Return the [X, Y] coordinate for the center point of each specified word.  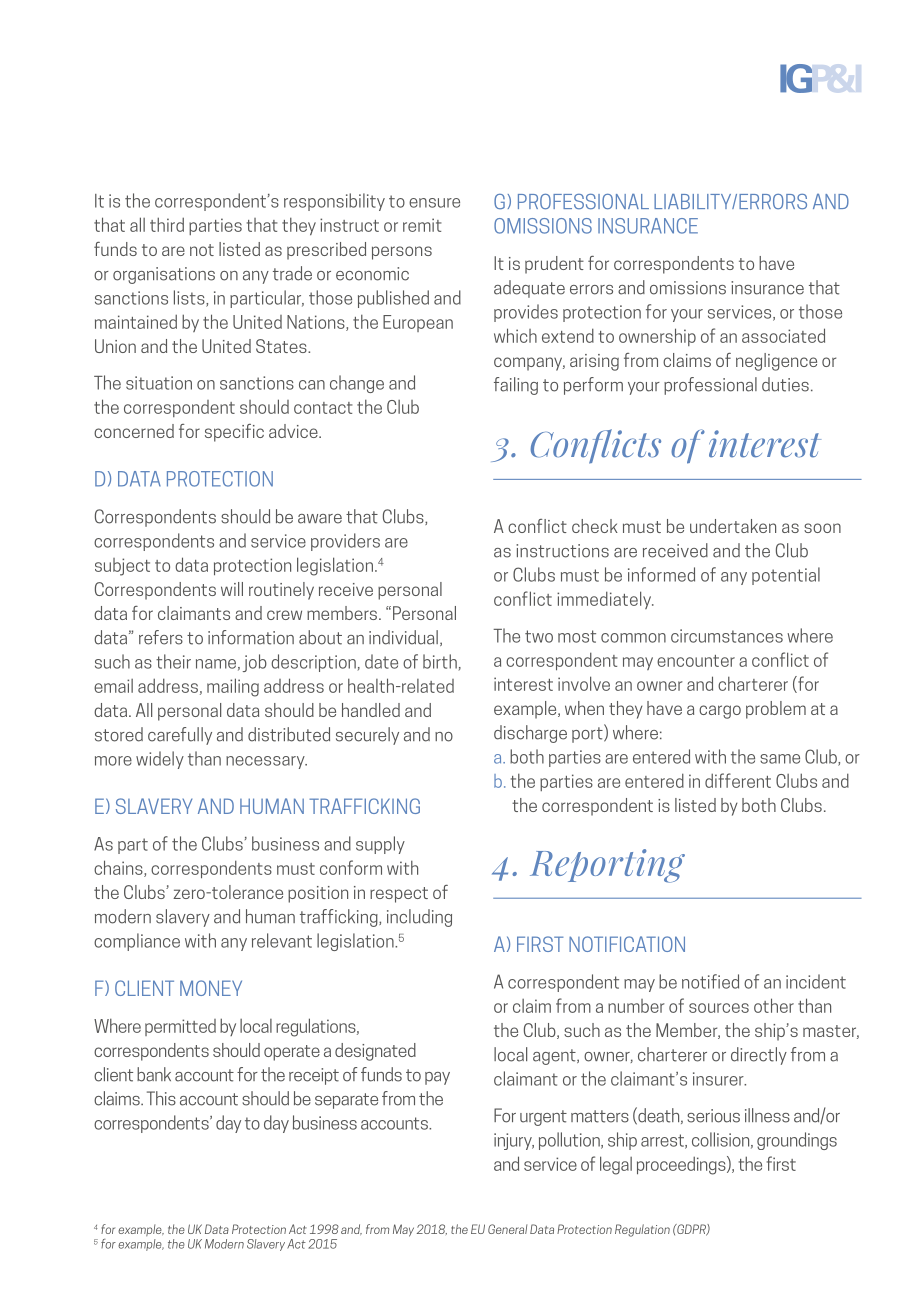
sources [719, 1008]
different [738, 780]
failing [516, 386]
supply [380, 845]
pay [437, 1078]
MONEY [211, 988]
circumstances [727, 636]
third [167, 224]
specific [234, 433]
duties [785, 384]
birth [441, 662]
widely [160, 760]
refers [161, 637]
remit [422, 225]
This [161, 1098]
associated [783, 335]
